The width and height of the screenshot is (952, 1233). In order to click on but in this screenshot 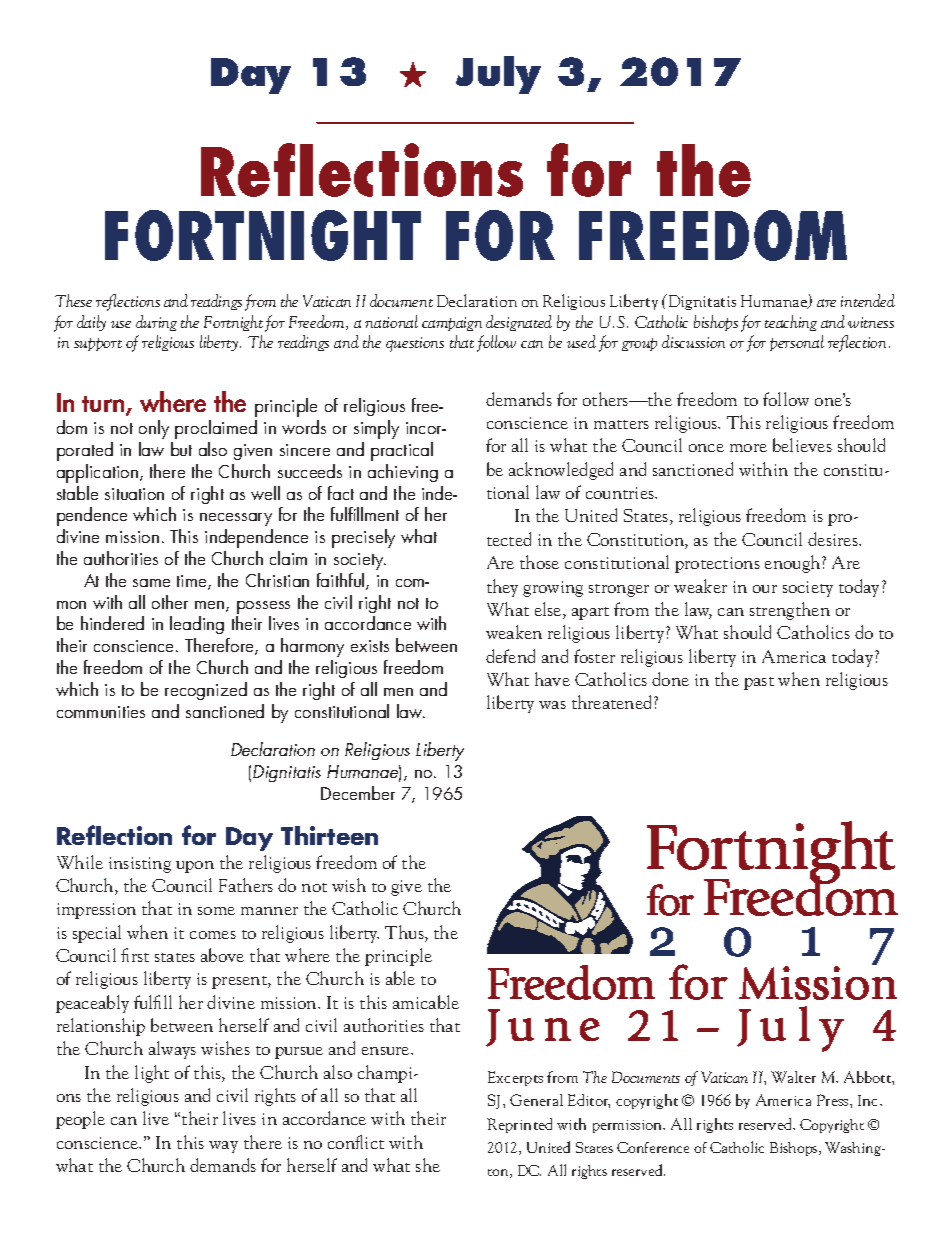, I will do `click(181, 449)`.
